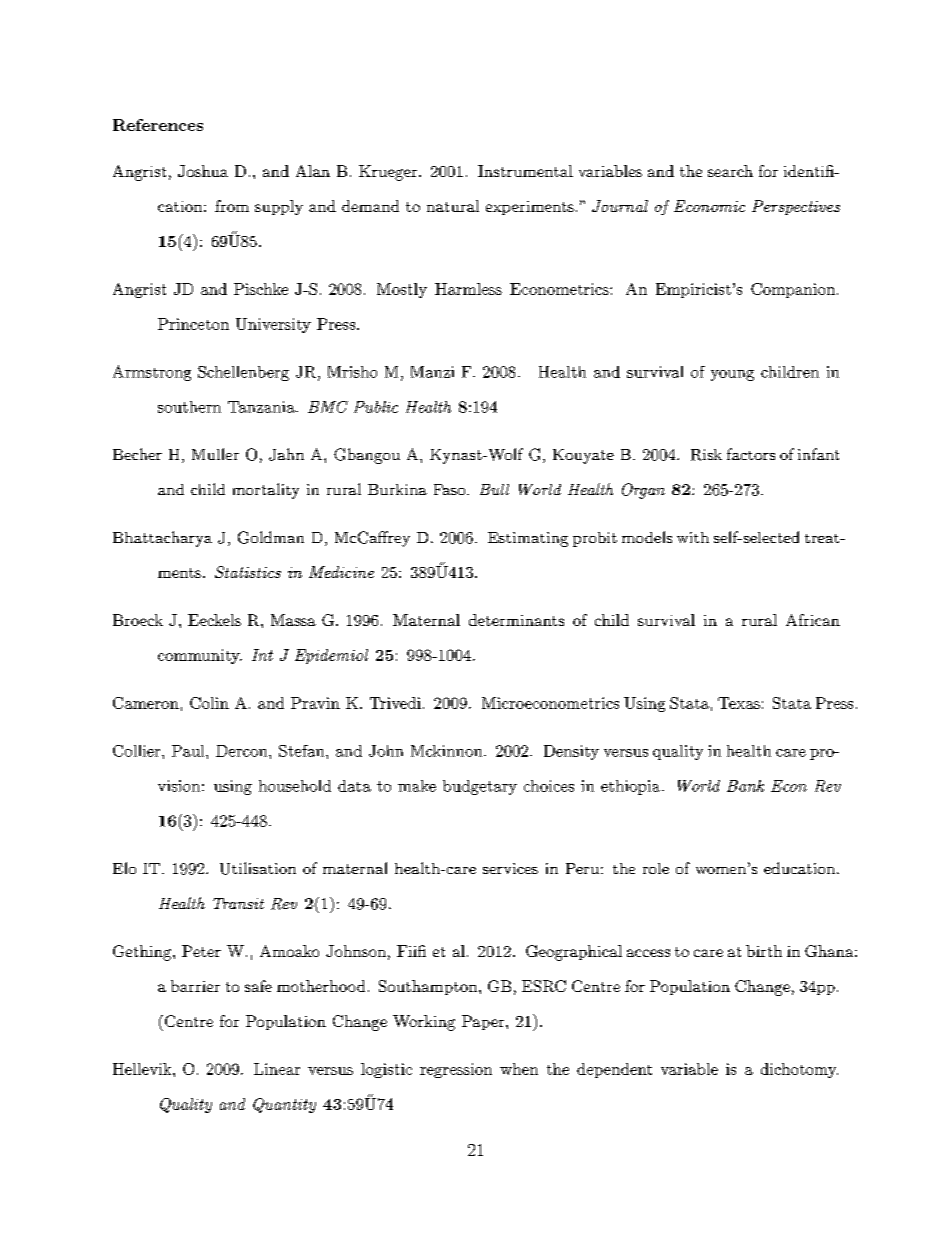 The width and height of the screenshot is (952, 1233). I want to click on search, so click(730, 171).
